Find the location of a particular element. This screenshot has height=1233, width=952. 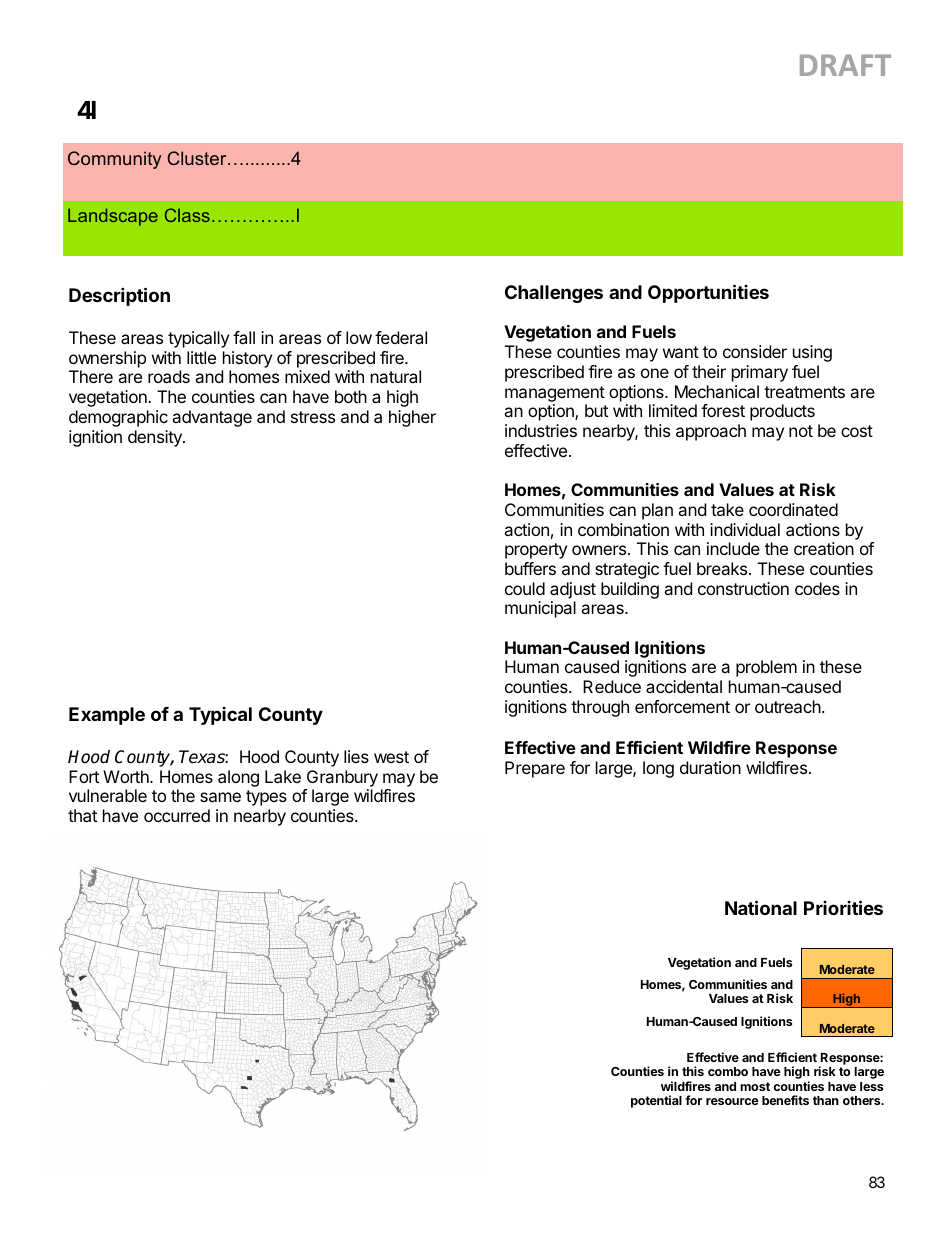

occurred is located at coordinates (177, 815).
